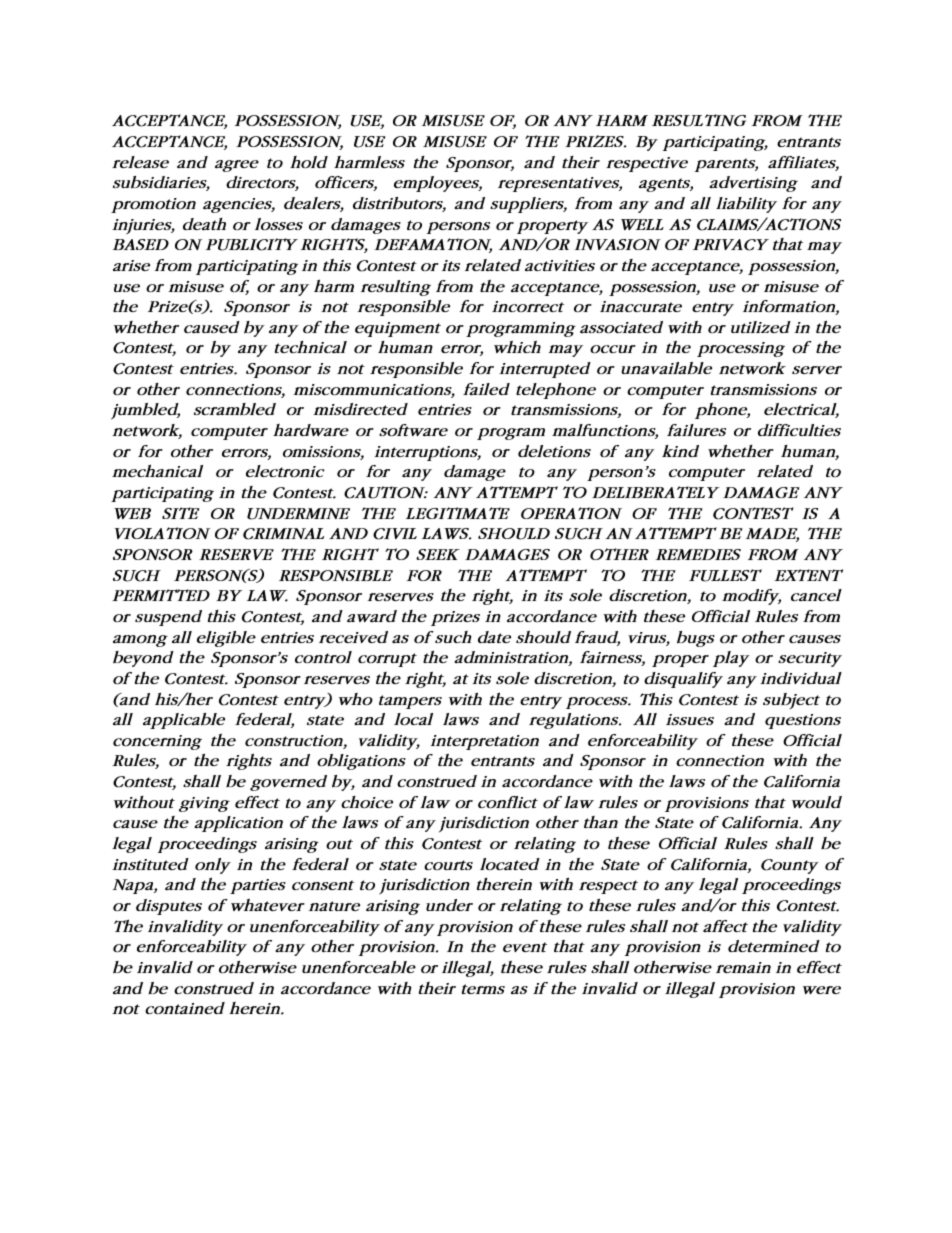  Describe the element at coordinates (725, 575) in the screenshot. I see `FULLEST` at that location.
